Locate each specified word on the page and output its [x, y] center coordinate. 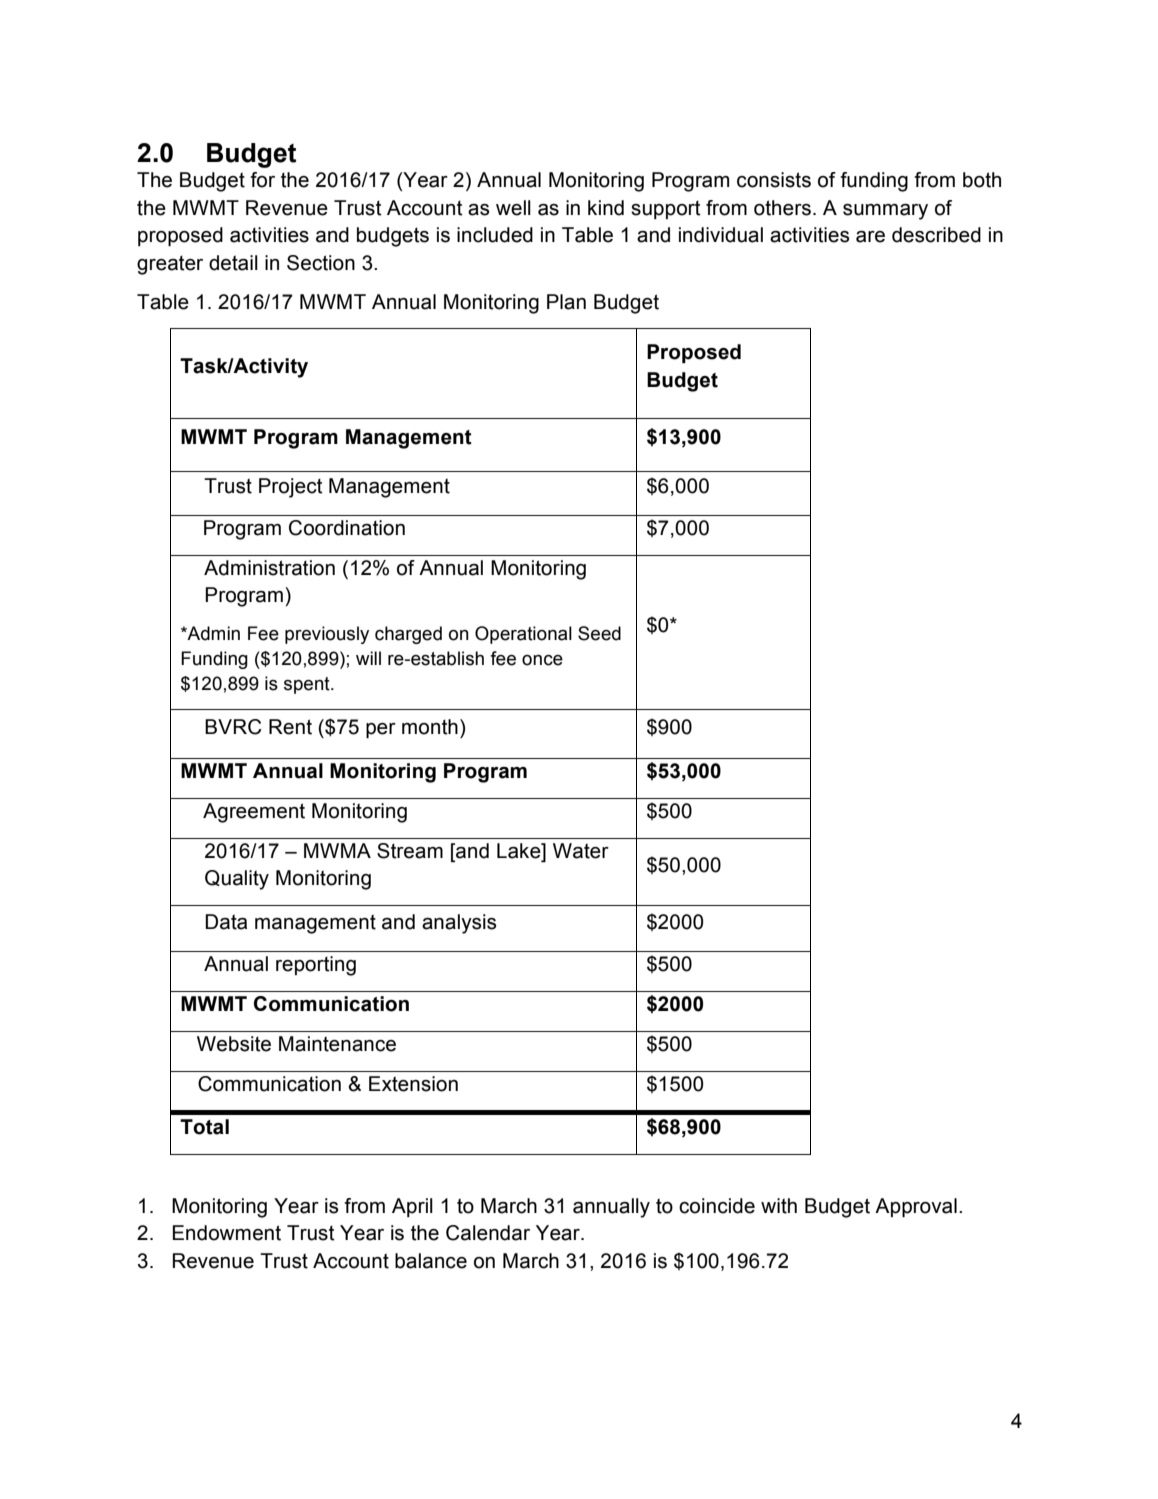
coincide [717, 1206]
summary [885, 212]
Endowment [227, 1233]
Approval [916, 1207]
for [262, 180]
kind [606, 208]
